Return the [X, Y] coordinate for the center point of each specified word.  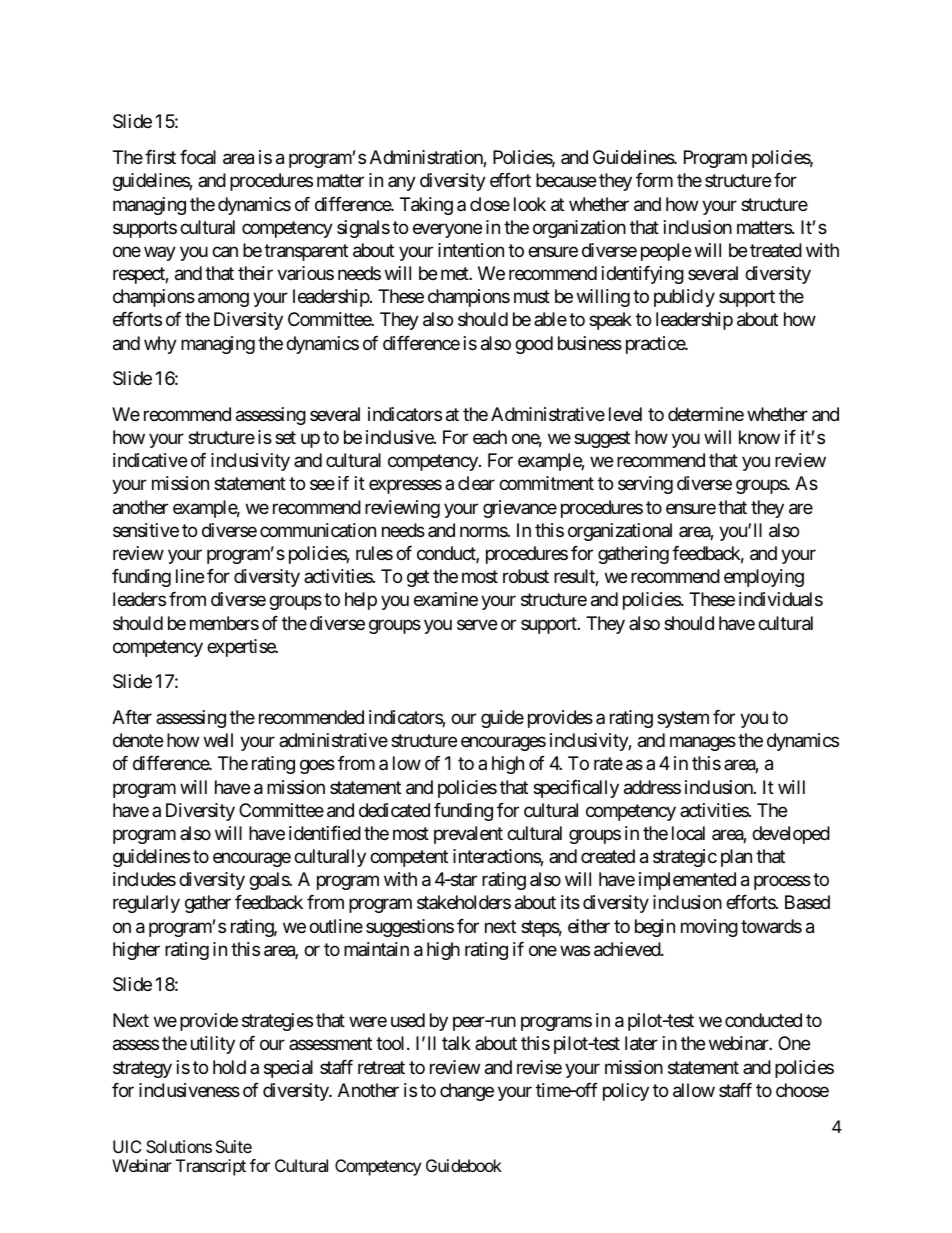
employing [764, 578]
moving [709, 928]
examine [446, 599]
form [654, 180]
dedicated [394, 810]
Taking [426, 206]
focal [198, 157]
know [759, 437]
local [688, 833]
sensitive [146, 530]
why [160, 345]
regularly [146, 904]
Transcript [211, 1167]
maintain [376, 949]
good [534, 345]
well [218, 740]
